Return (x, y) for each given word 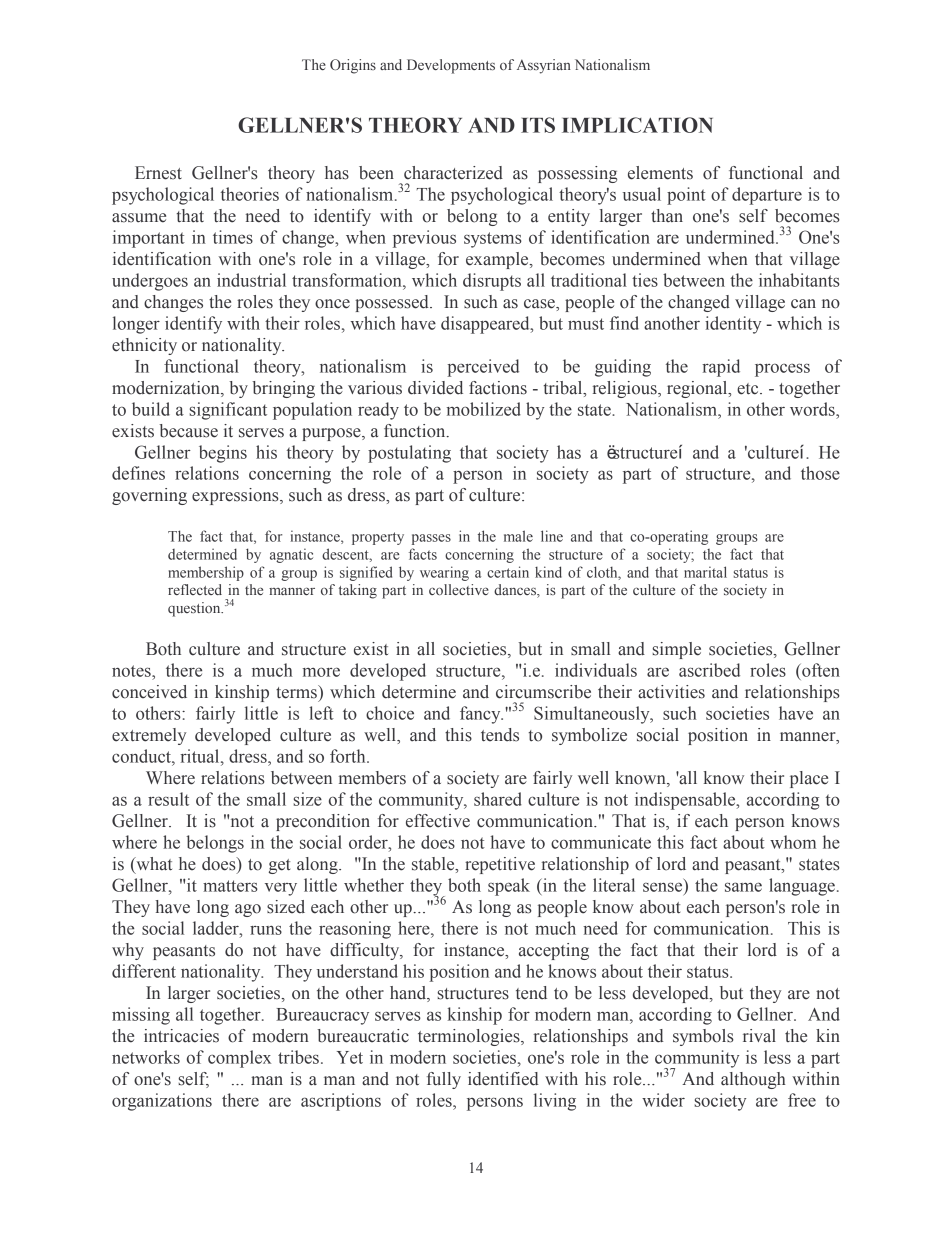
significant (228, 411)
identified (503, 1079)
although (753, 1080)
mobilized (484, 409)
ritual (201, 756)
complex (239, 1059)
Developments (451, 66)
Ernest (158, 173)
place (809, 779)
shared (498, 799)
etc (749, 389)
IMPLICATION (637, 125)
